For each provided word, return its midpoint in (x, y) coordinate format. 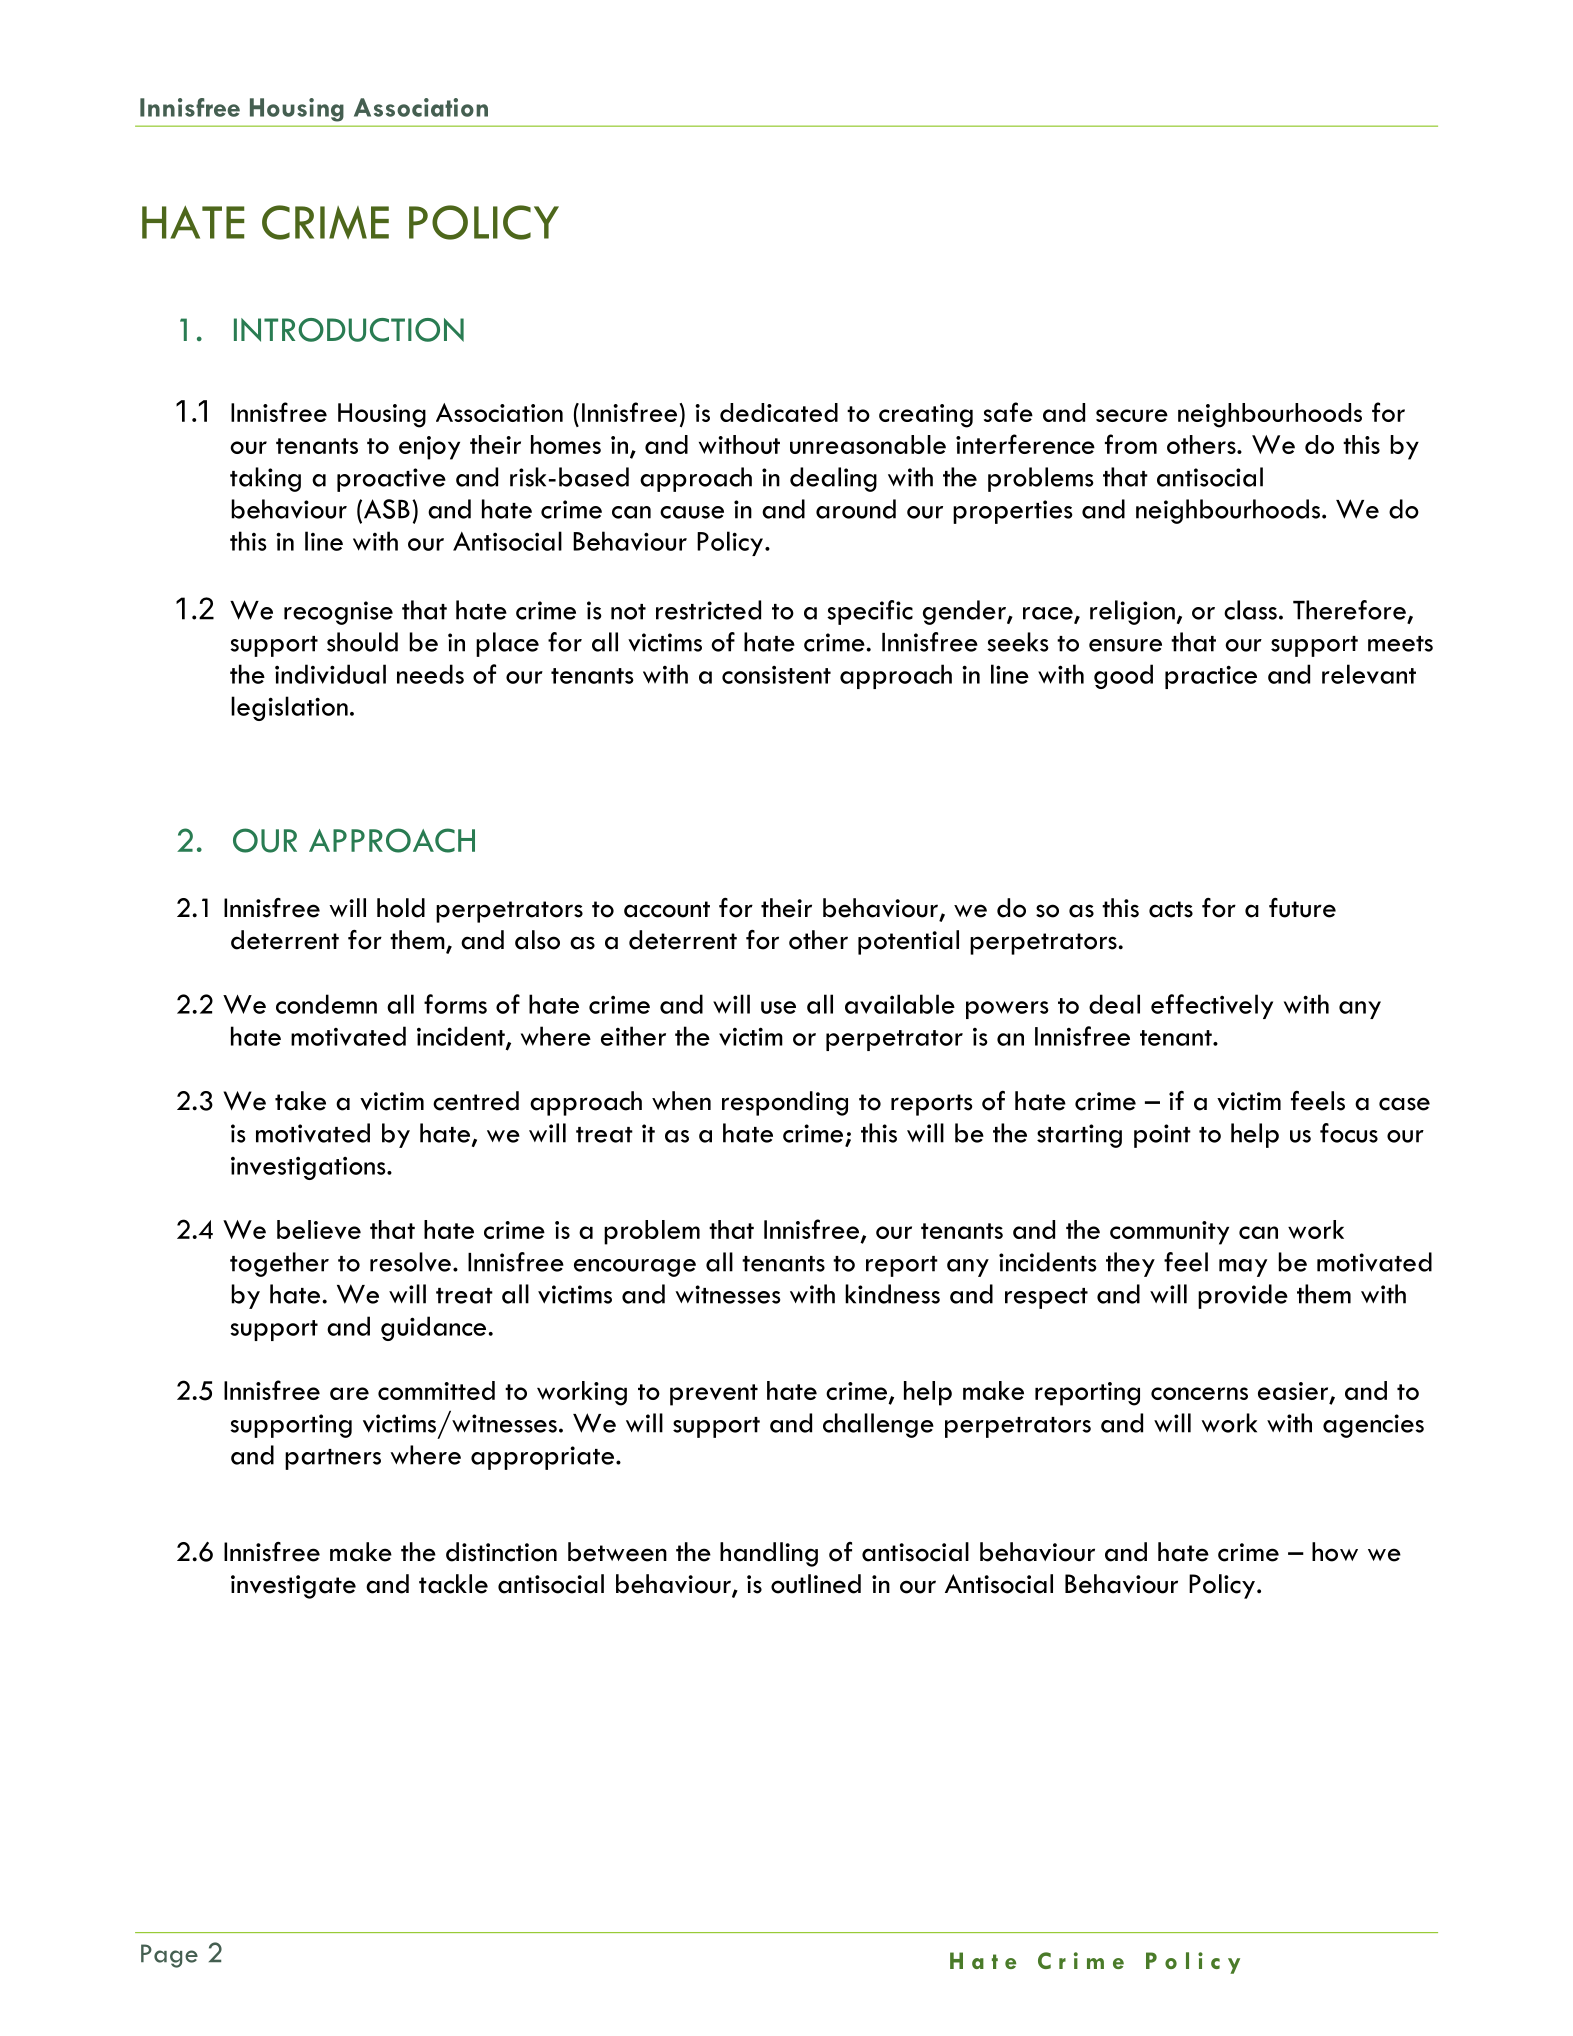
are (349, 1393)
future (1302, 908)
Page (169, 1956)
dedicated (779, 412)
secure (1132, 415)
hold (401, 908)
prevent (714, 1395)
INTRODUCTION (349, 330)
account (667, 909)
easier (1294, 1392)
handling (769, 1554)
